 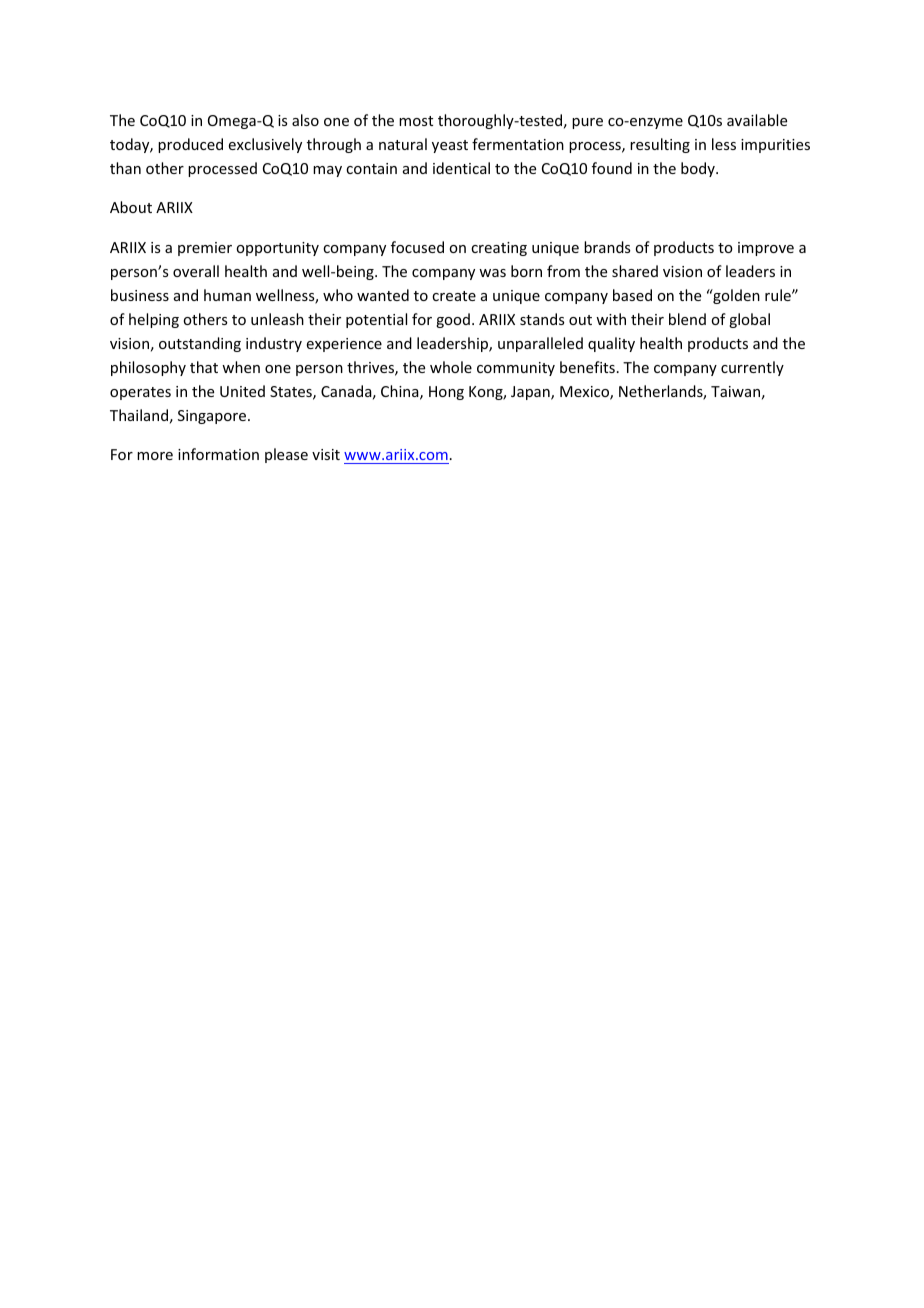 What do you see at coordinates (632, 295) in the screenshot?
I see `based` at bounding box center [632, 295].
